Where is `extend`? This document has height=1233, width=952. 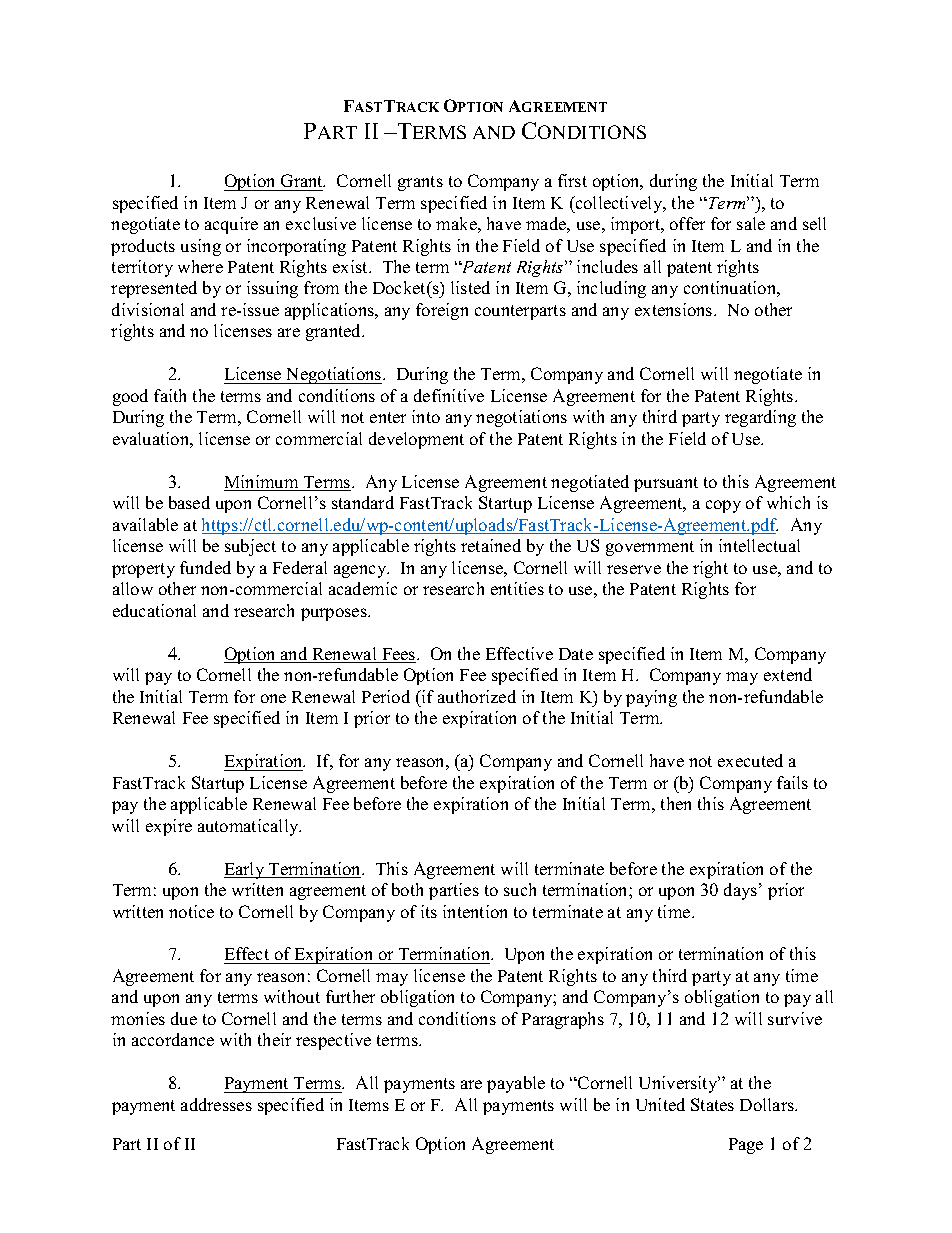
extend is located at coordinates (788, 674).
